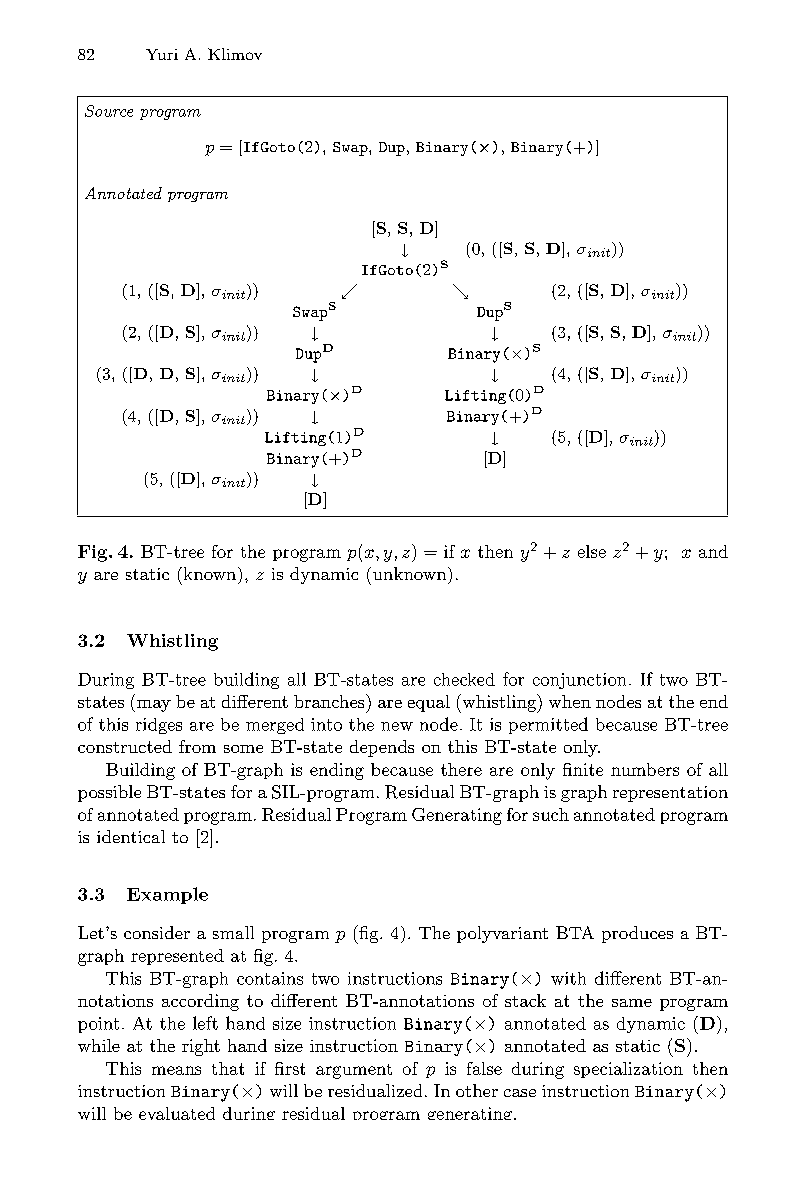 The height and width of the page is (1200, 800). I want to click on checked, so click(464, 679).
